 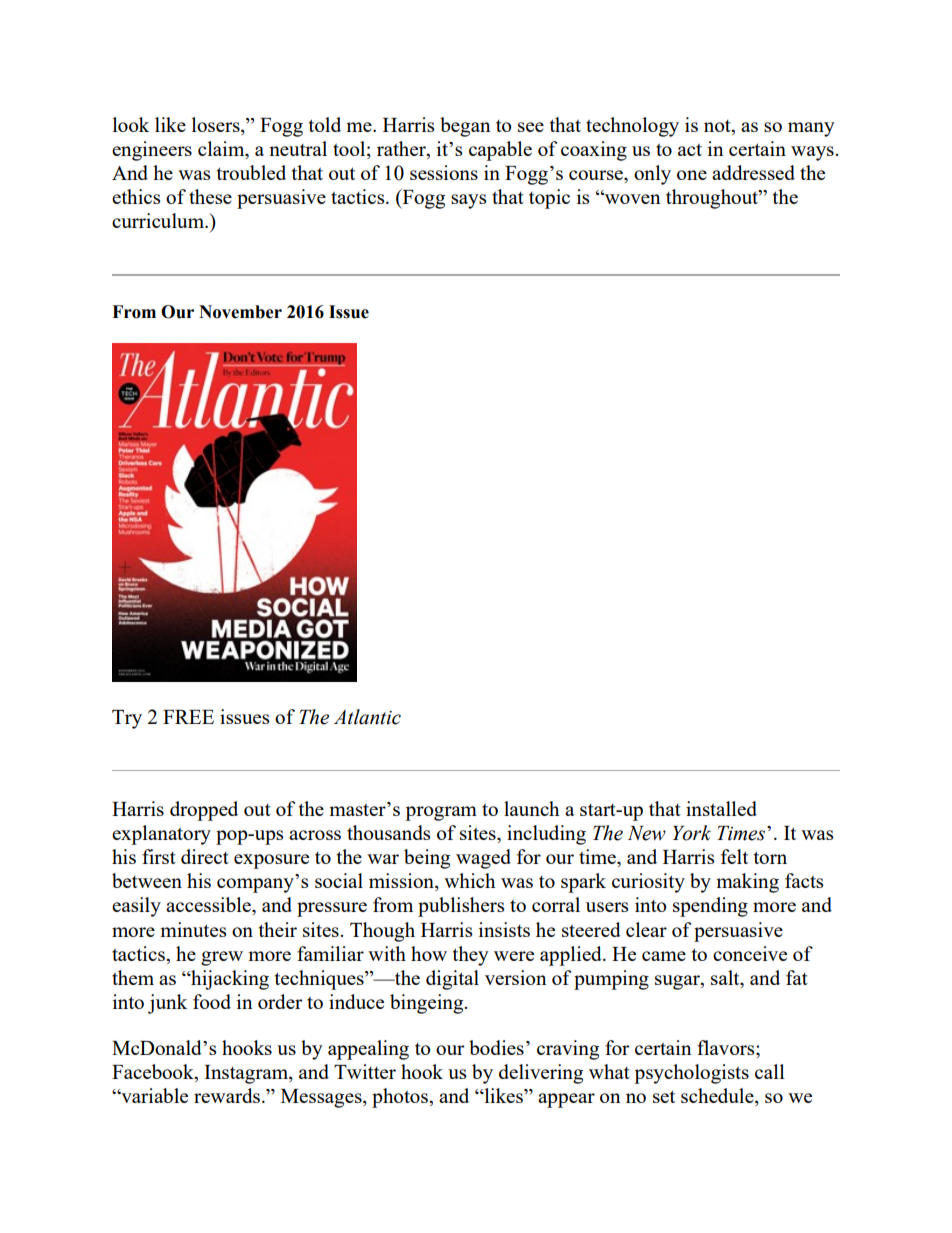 What do you see at coordinates (721, 808) in the screenshot?
I see `installed` at bounding box center [721, 808].
